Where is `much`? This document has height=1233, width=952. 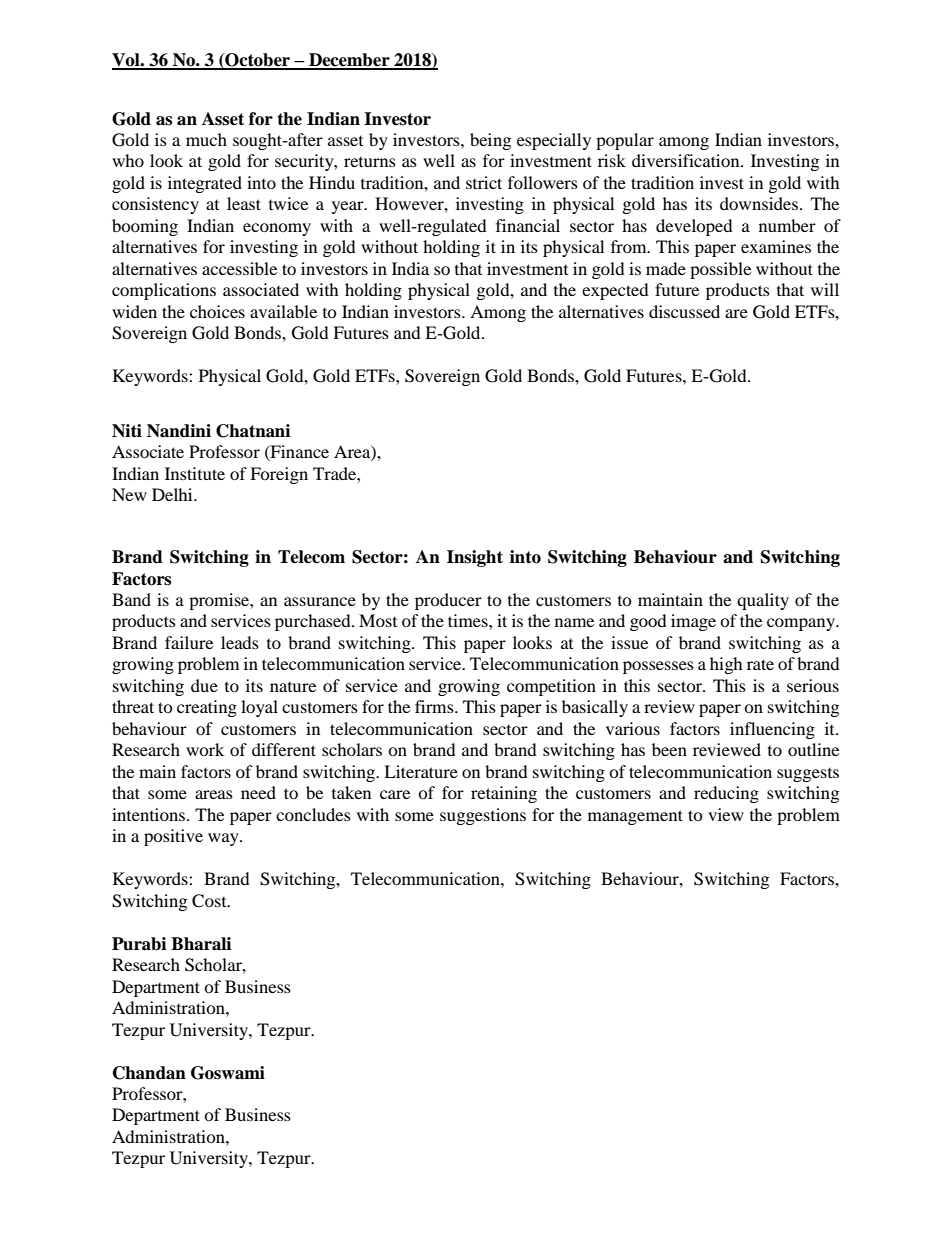 much is located at coordinates (206, 139).
